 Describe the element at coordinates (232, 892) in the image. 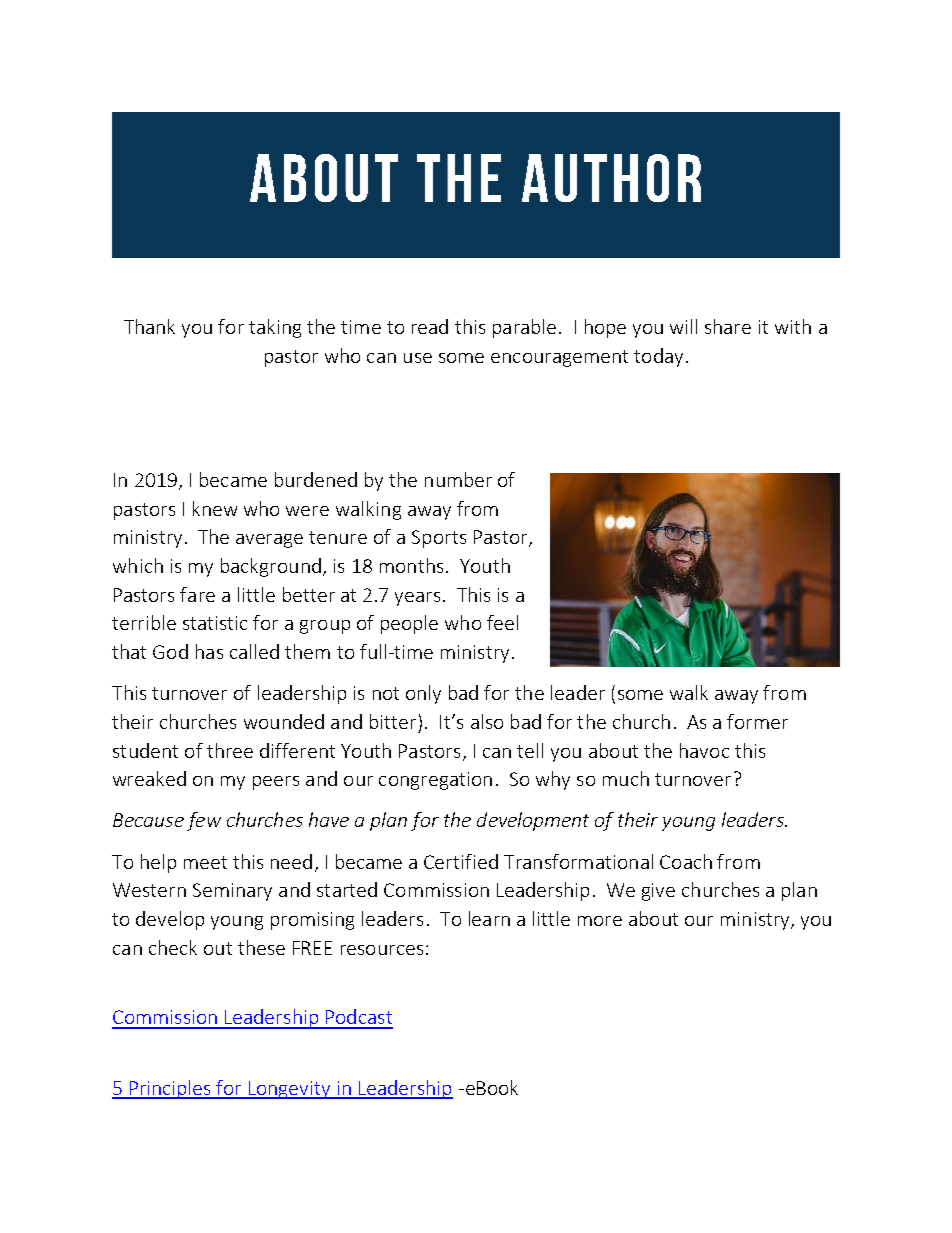

I see `Seminary` at that location.
